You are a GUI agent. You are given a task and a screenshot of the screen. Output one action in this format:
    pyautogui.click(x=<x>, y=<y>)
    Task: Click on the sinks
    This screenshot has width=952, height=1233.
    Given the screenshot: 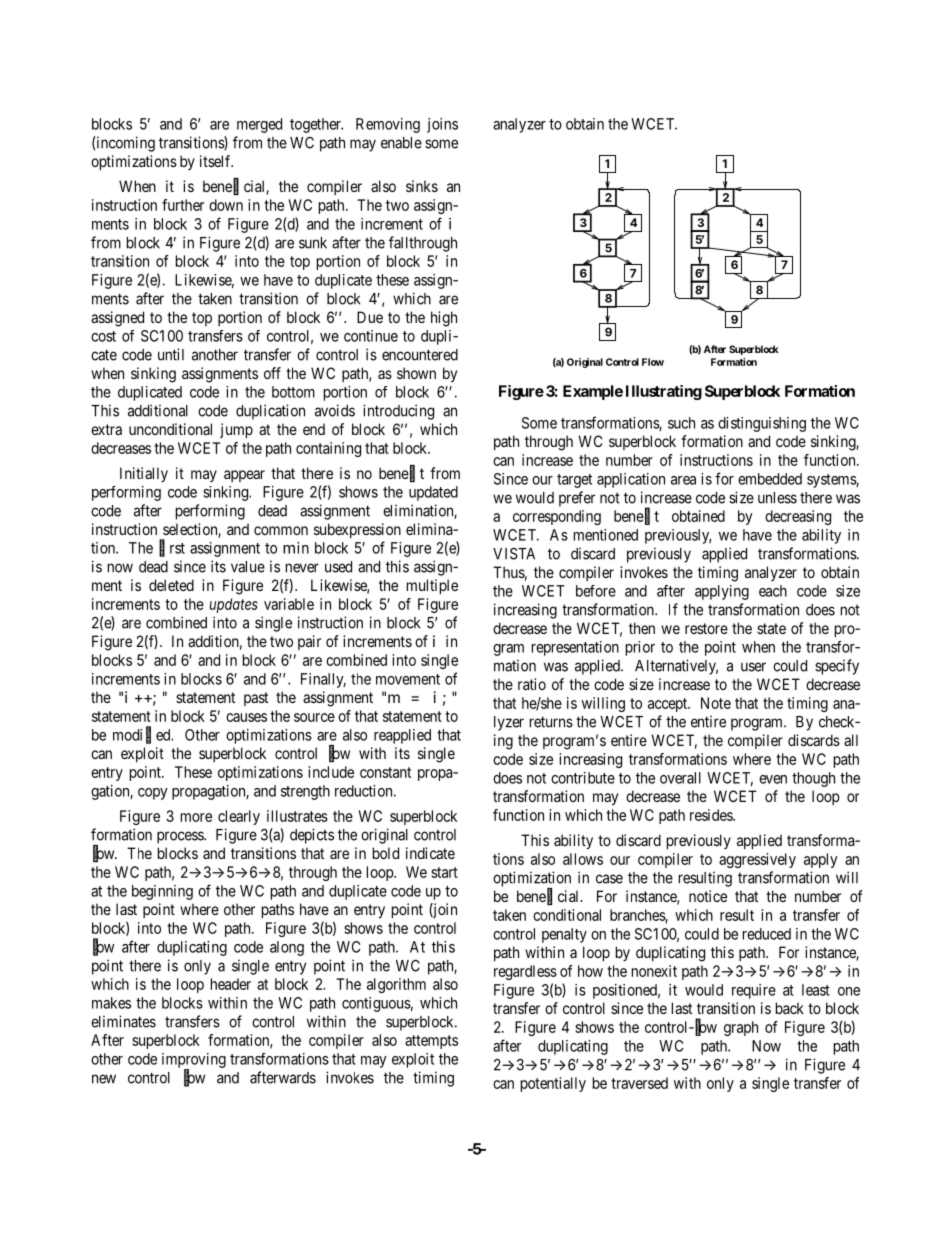 What is the action you would take?
    pyautogui.click(x=422, y=186)
